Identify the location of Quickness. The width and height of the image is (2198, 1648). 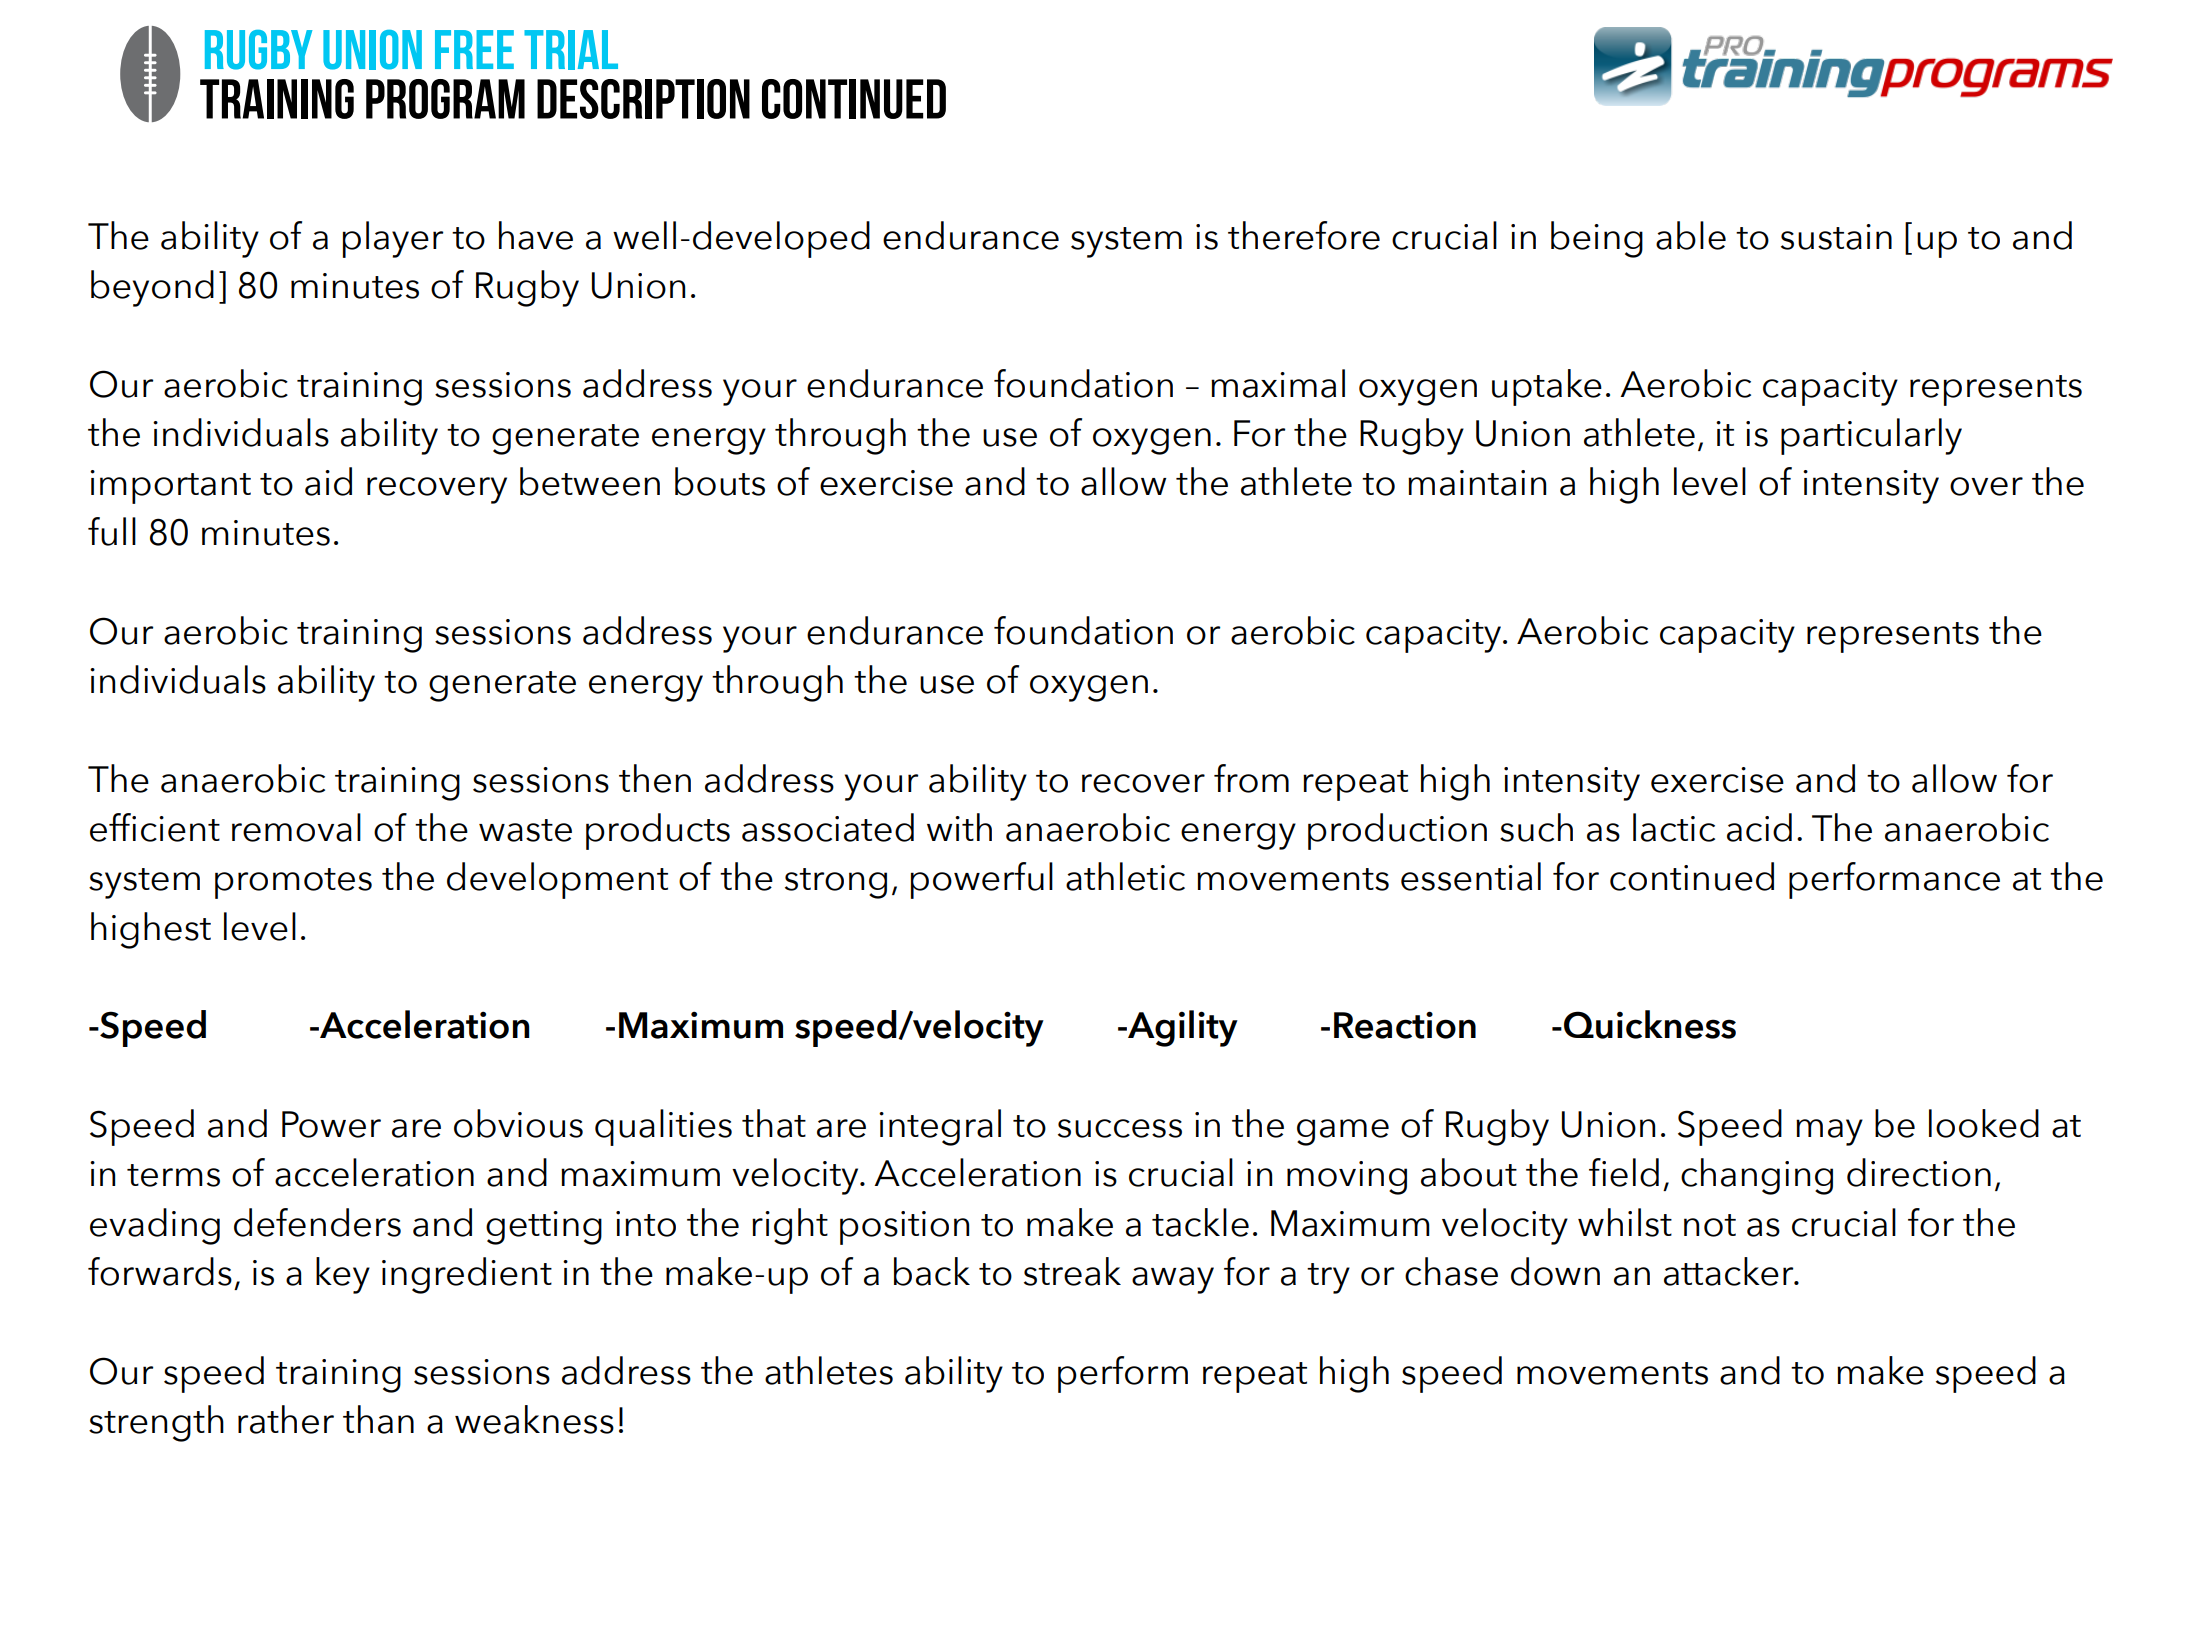
(1650, 1024).
